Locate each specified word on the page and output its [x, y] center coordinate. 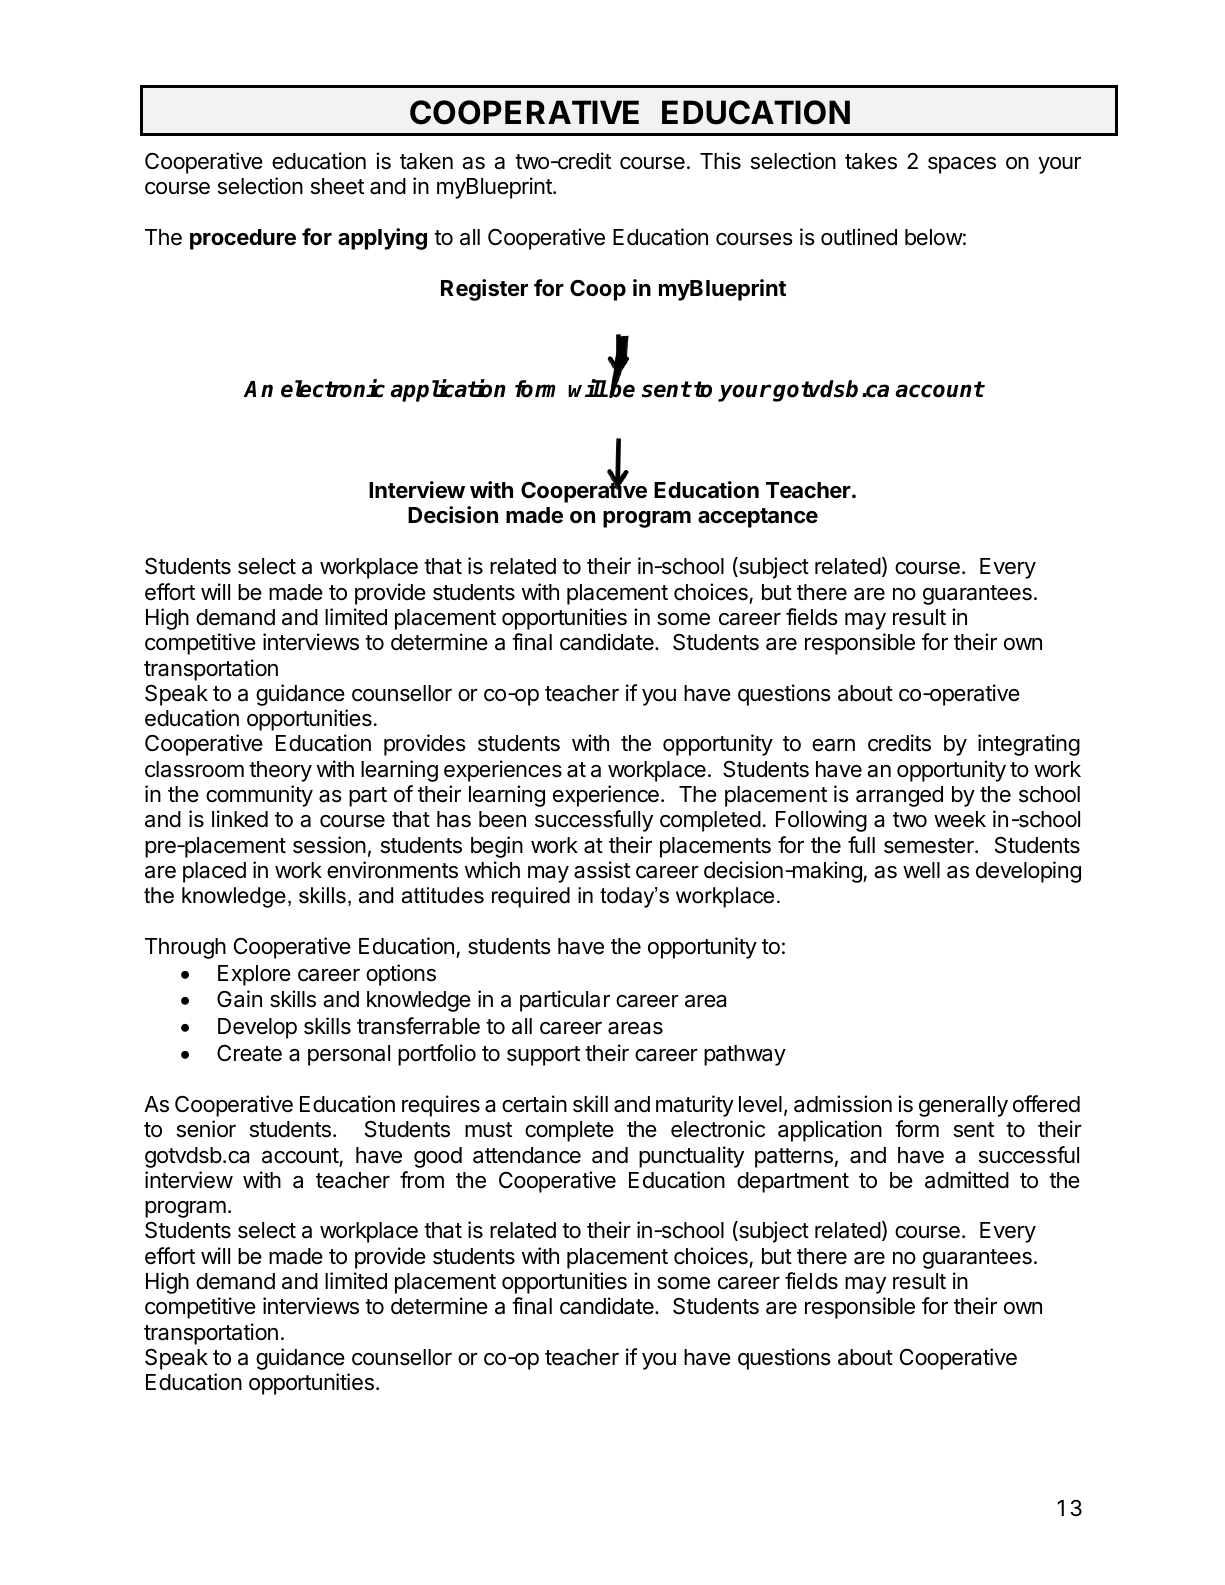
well [921, 870]
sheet [337, 186]
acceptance [758, 518]
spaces [962, 165]
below [934, 237]
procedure [243, 239]
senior [206, 1129]
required [531, 897]
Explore [254, 975]
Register [484, 290]
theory [280, 771]
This [720, 161]
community [259, 796]
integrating [1029, 745]
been [502, 819]
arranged [899, 796]
